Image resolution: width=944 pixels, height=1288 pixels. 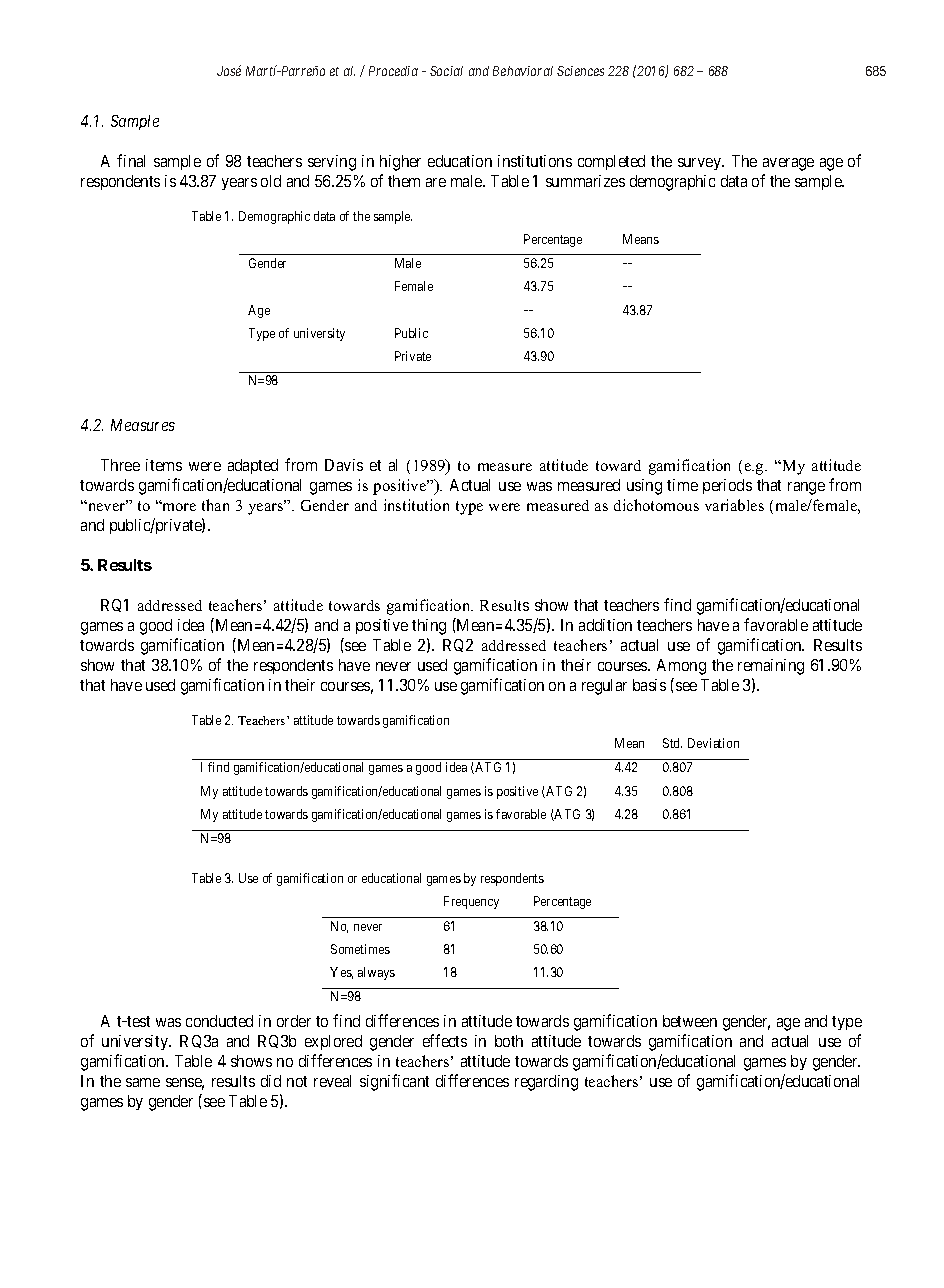 I want to click on old, so click(x=271, y=181).
